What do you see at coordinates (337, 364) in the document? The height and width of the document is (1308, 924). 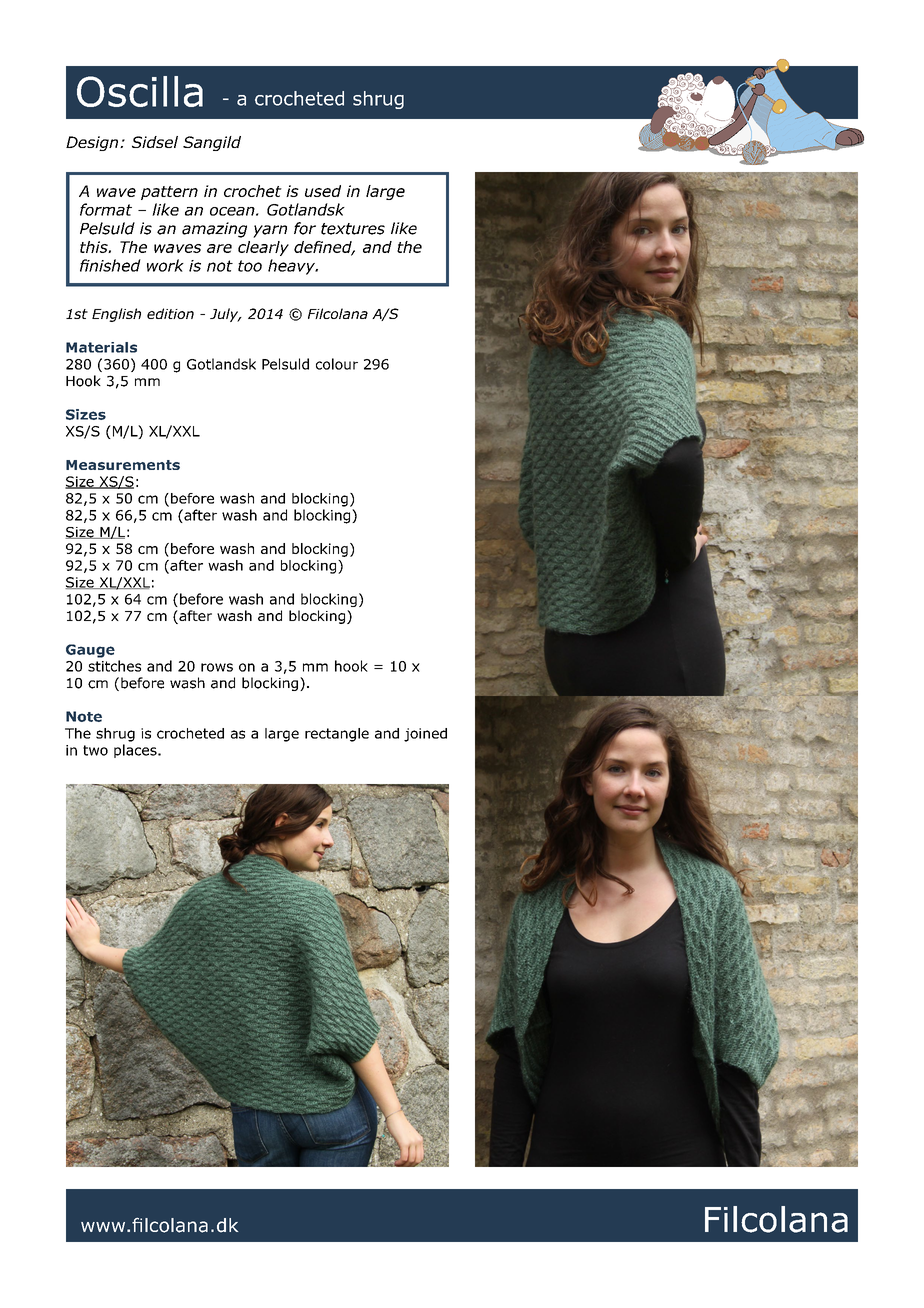 I see `colour` at bounding box center [337, 364].
